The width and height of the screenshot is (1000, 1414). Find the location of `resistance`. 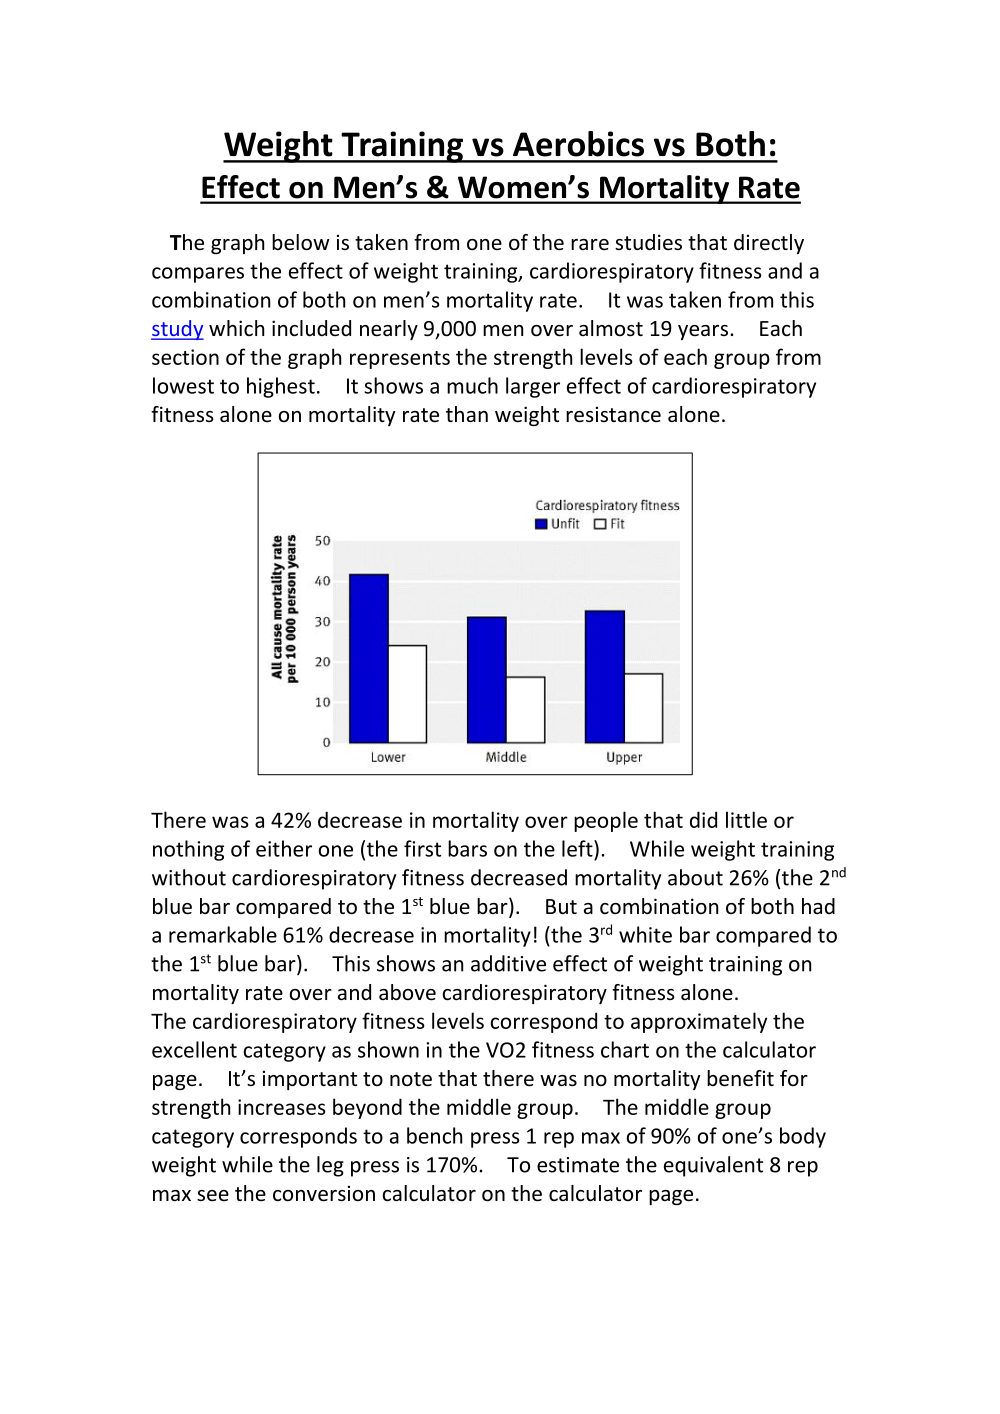

resistance is located at coordinates (613, 414).
